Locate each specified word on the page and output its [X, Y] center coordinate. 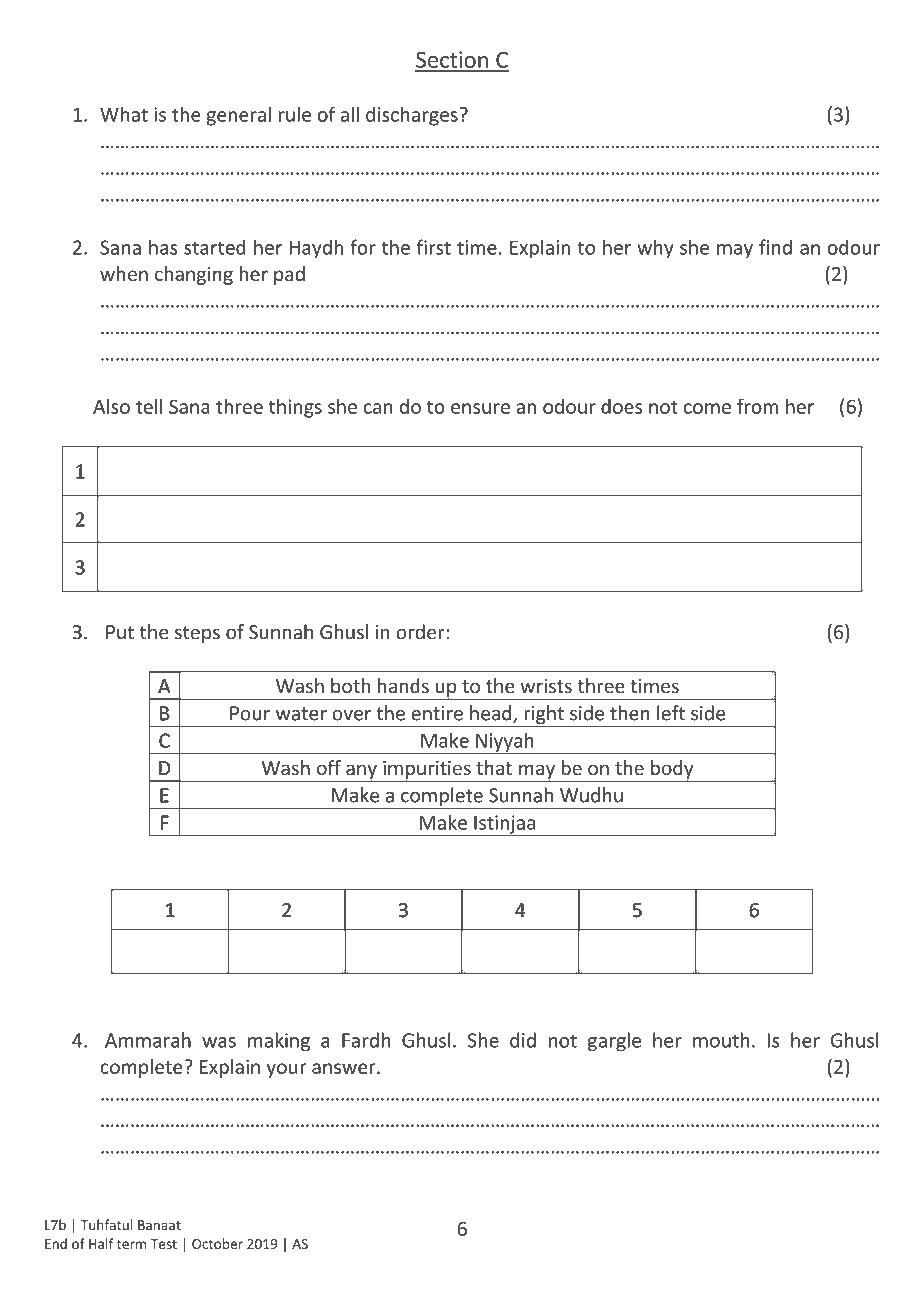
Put [120, 632]
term [132, 1244]
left [671, 713]
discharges [413, 116]
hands [403, 686]
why [655, 249]
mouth [721, 1040]
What [124, 114]
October [217, 1243]
